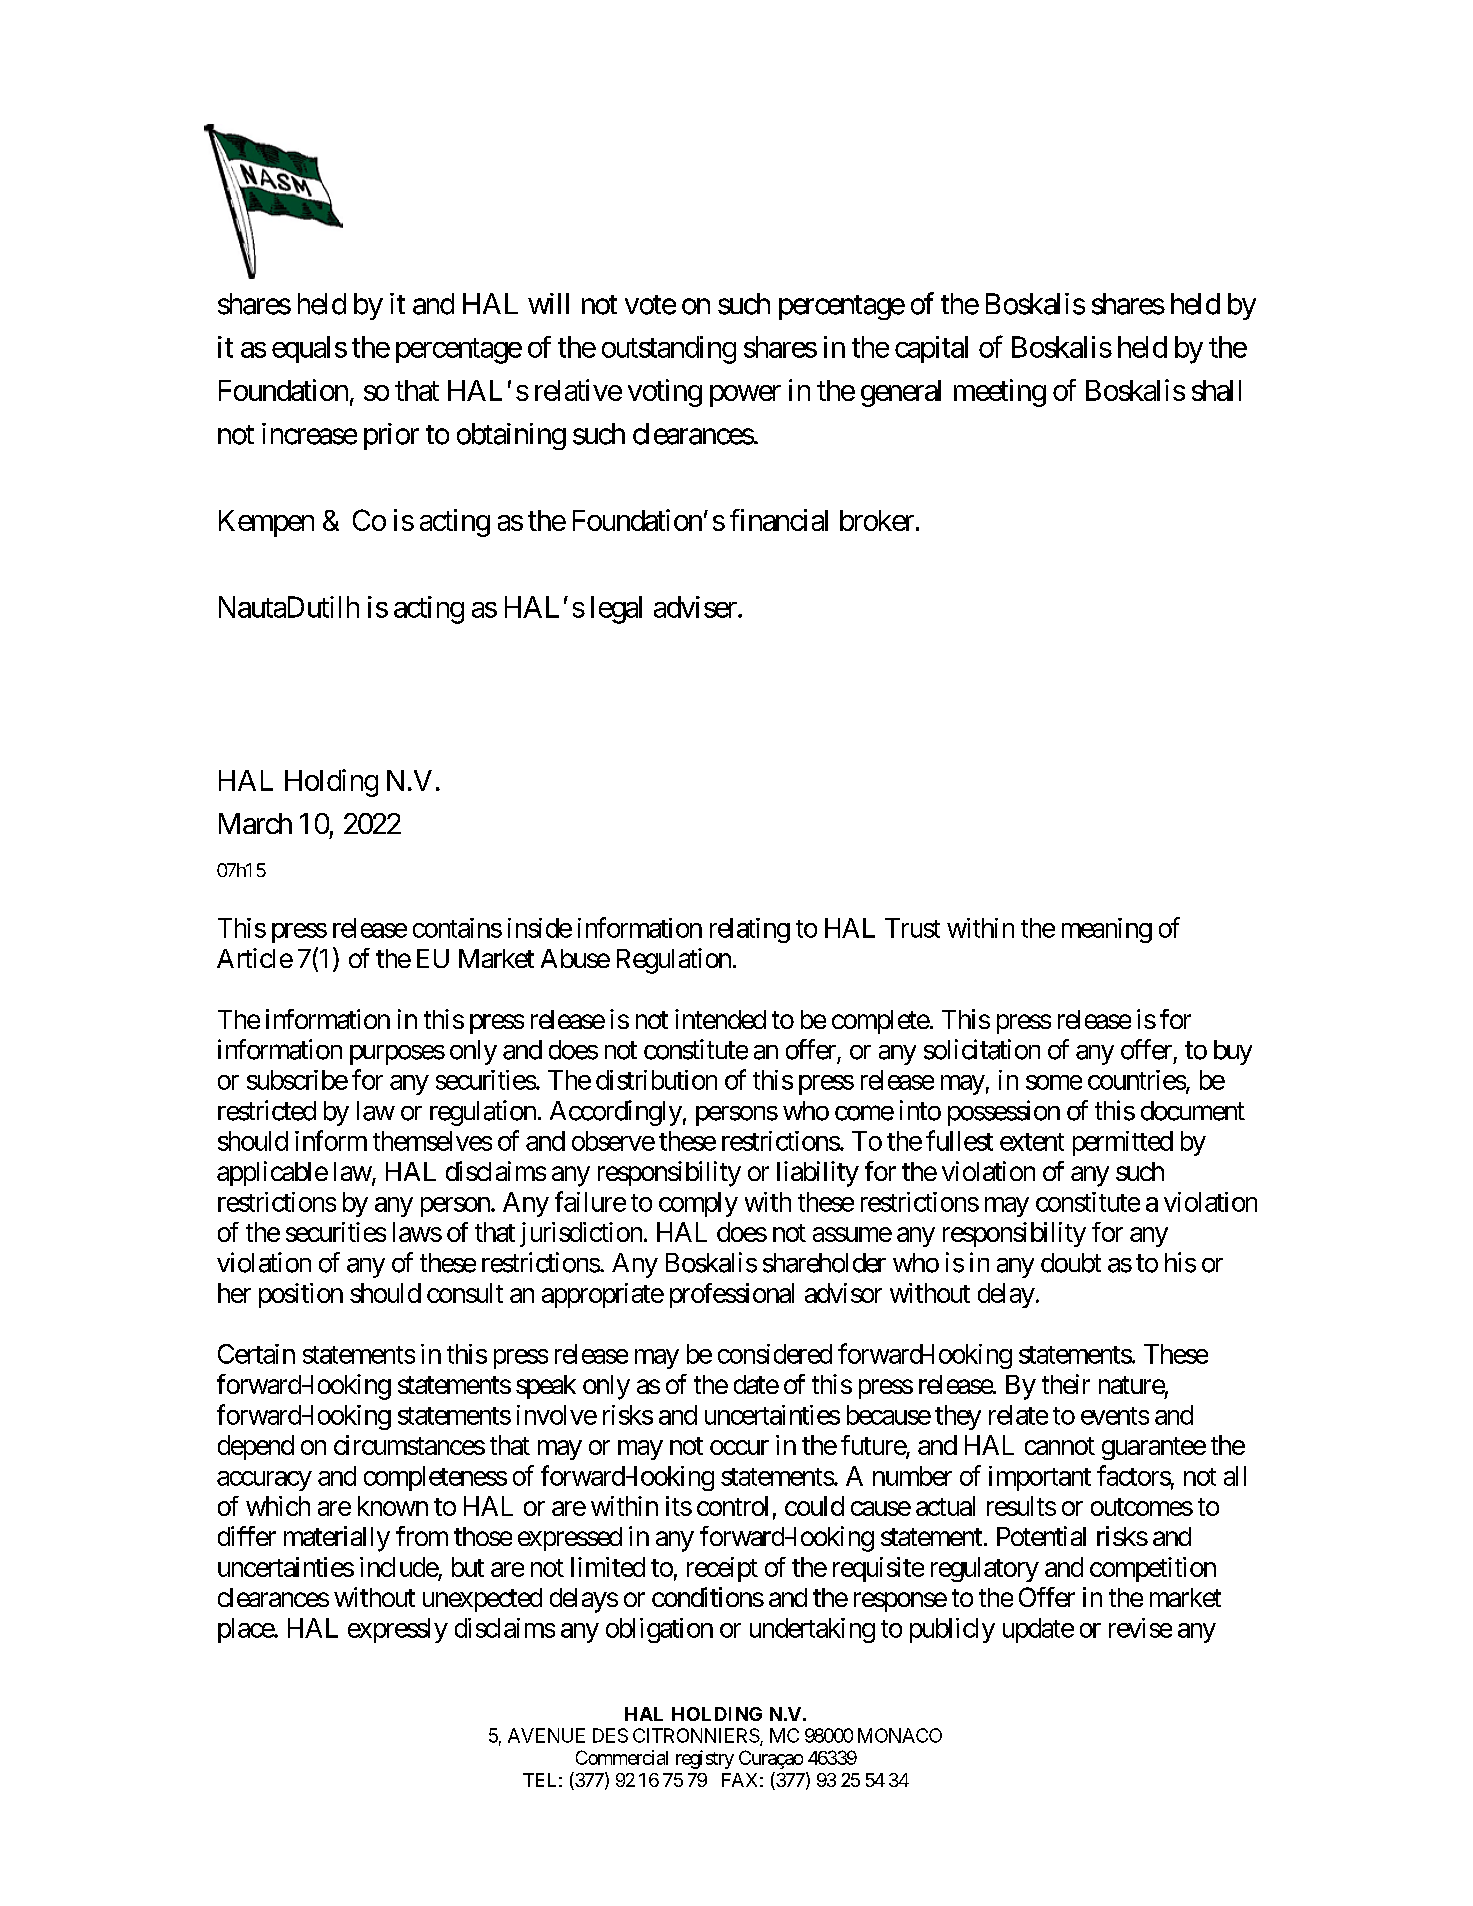 The height and width of the page is (1906, 1473). What do you see at coordinates (391, 436) in the page?
I see `prior` at bounding box center [391, 436].
